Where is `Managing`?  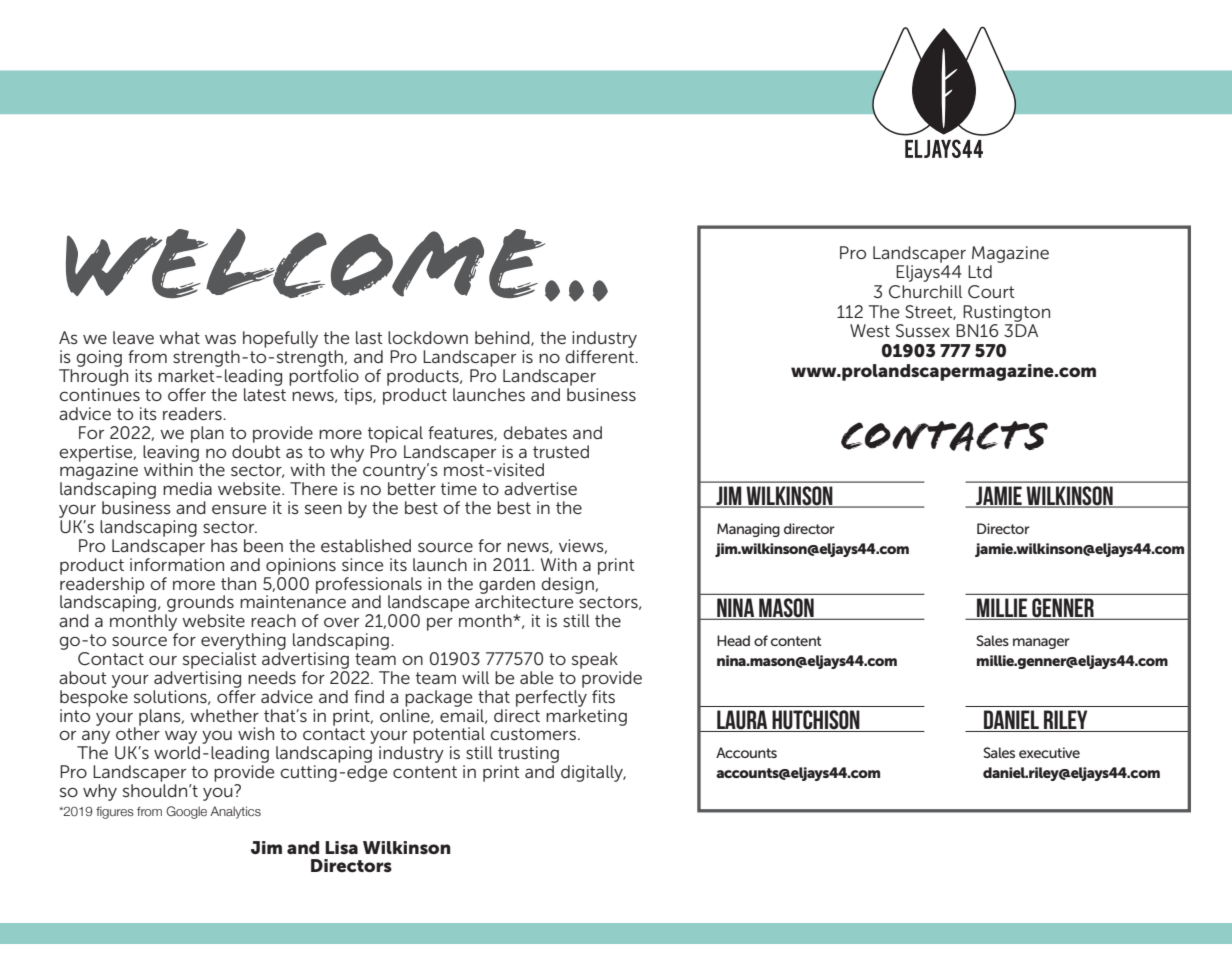
Managing is located at coordinates (748, 530).
